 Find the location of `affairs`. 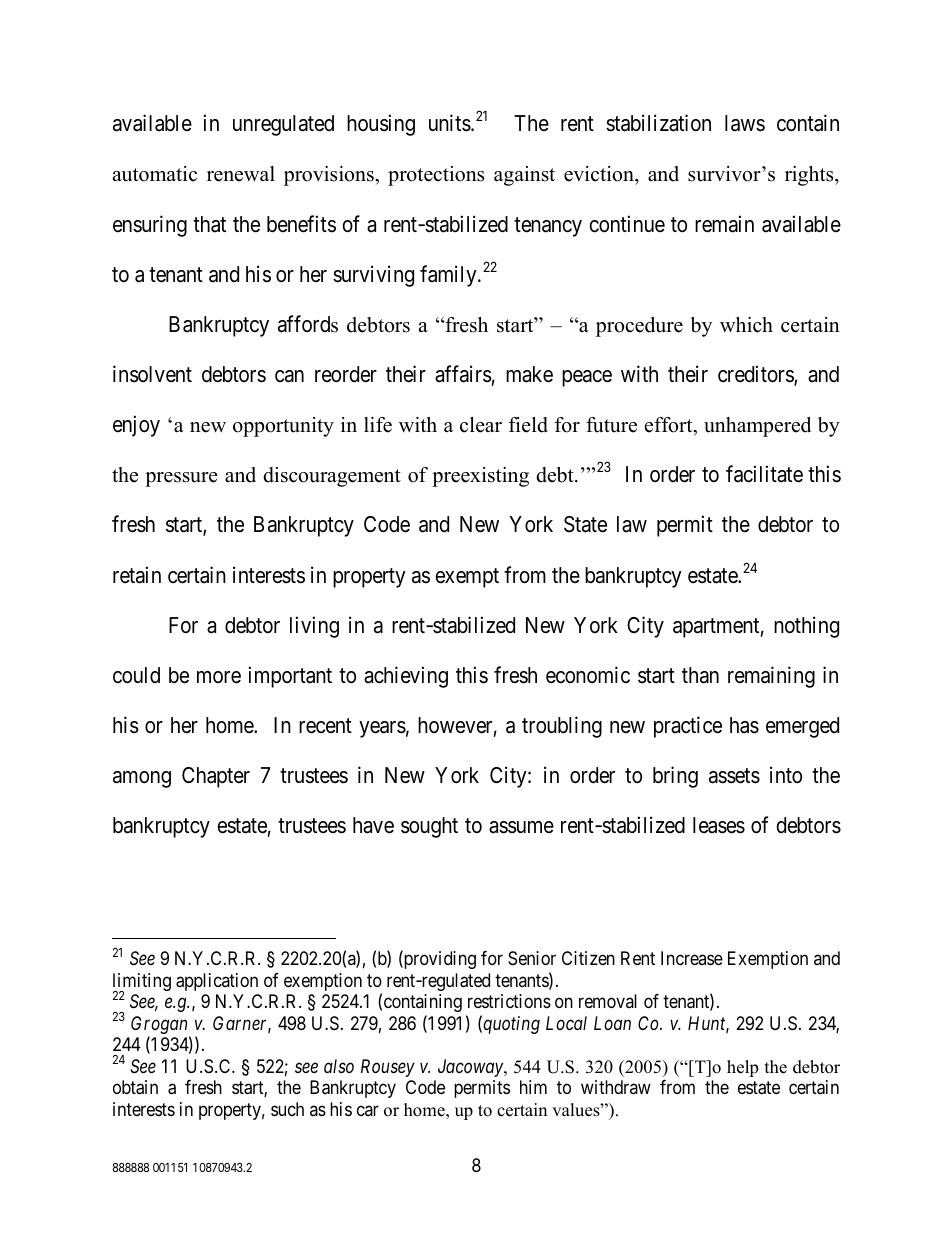

affairs is located at coordinates (463, 374).
